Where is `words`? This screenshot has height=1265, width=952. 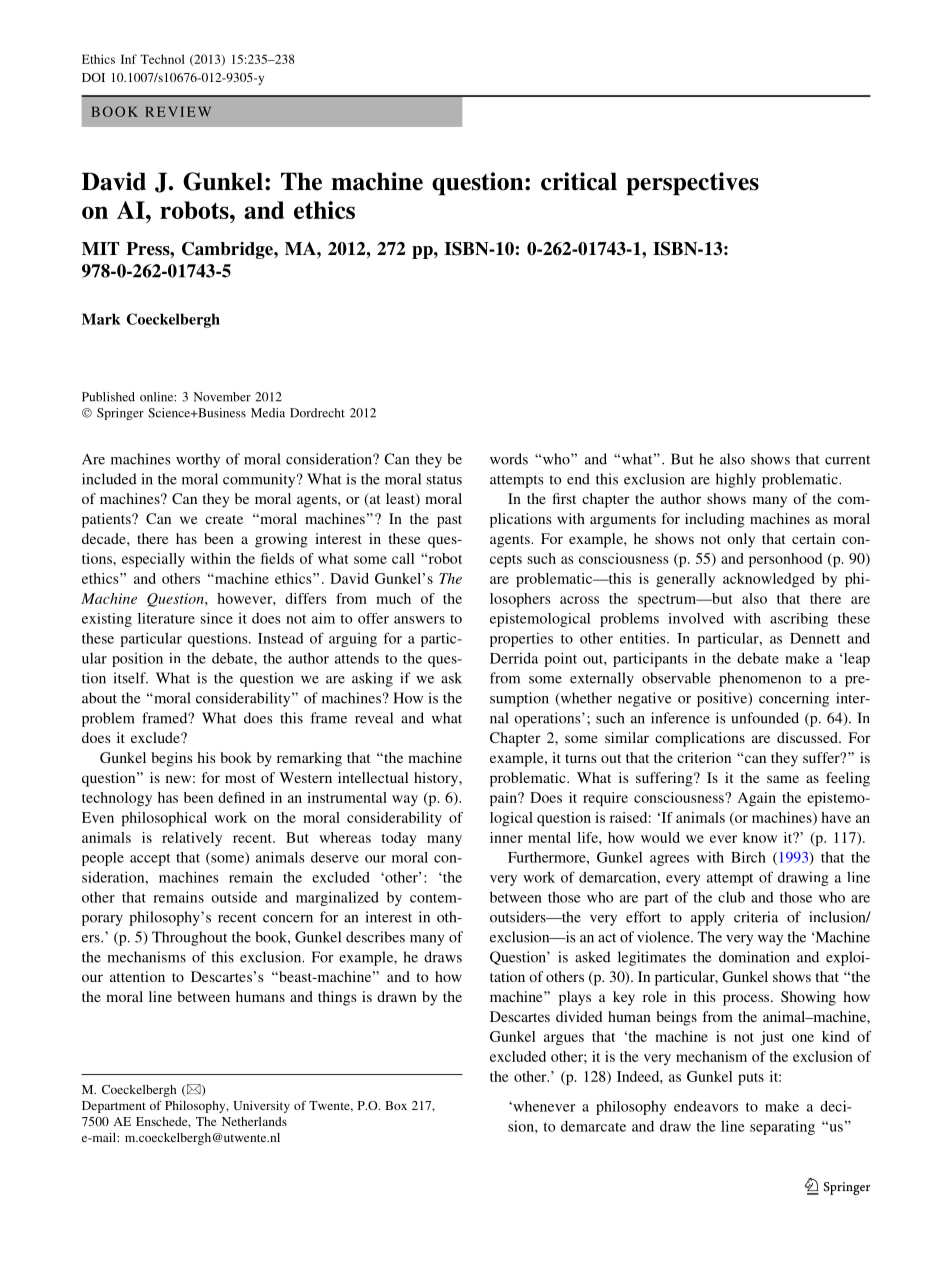
words is located at coordinates (509, 459).
